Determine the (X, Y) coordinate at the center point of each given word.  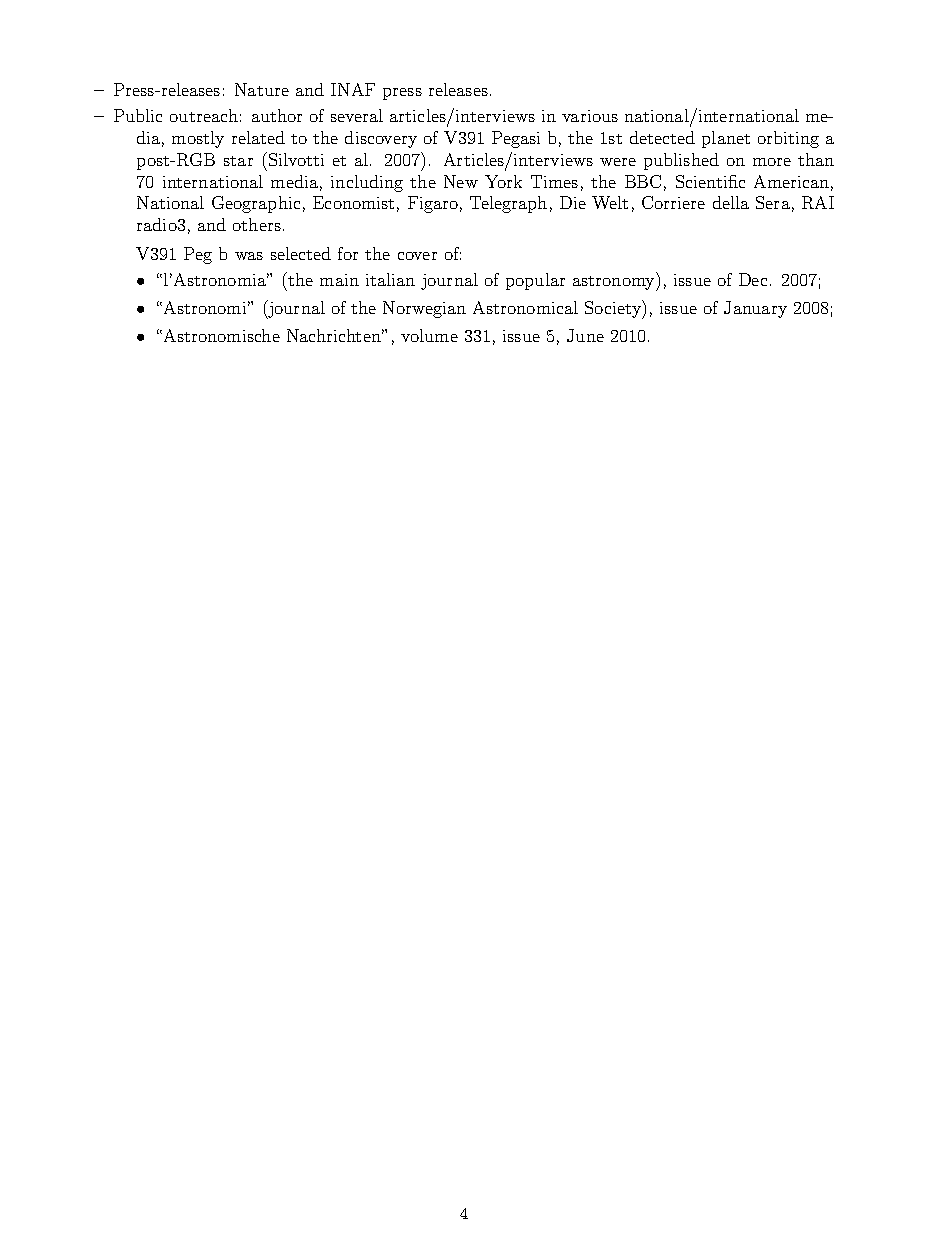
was (249, 256)
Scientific (710, 181)
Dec (753, 279)
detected (662, 137)
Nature (262, 89)
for (348, 253)
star (238, 161)
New (461, 181)
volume (429, 335)
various (590, 116)
